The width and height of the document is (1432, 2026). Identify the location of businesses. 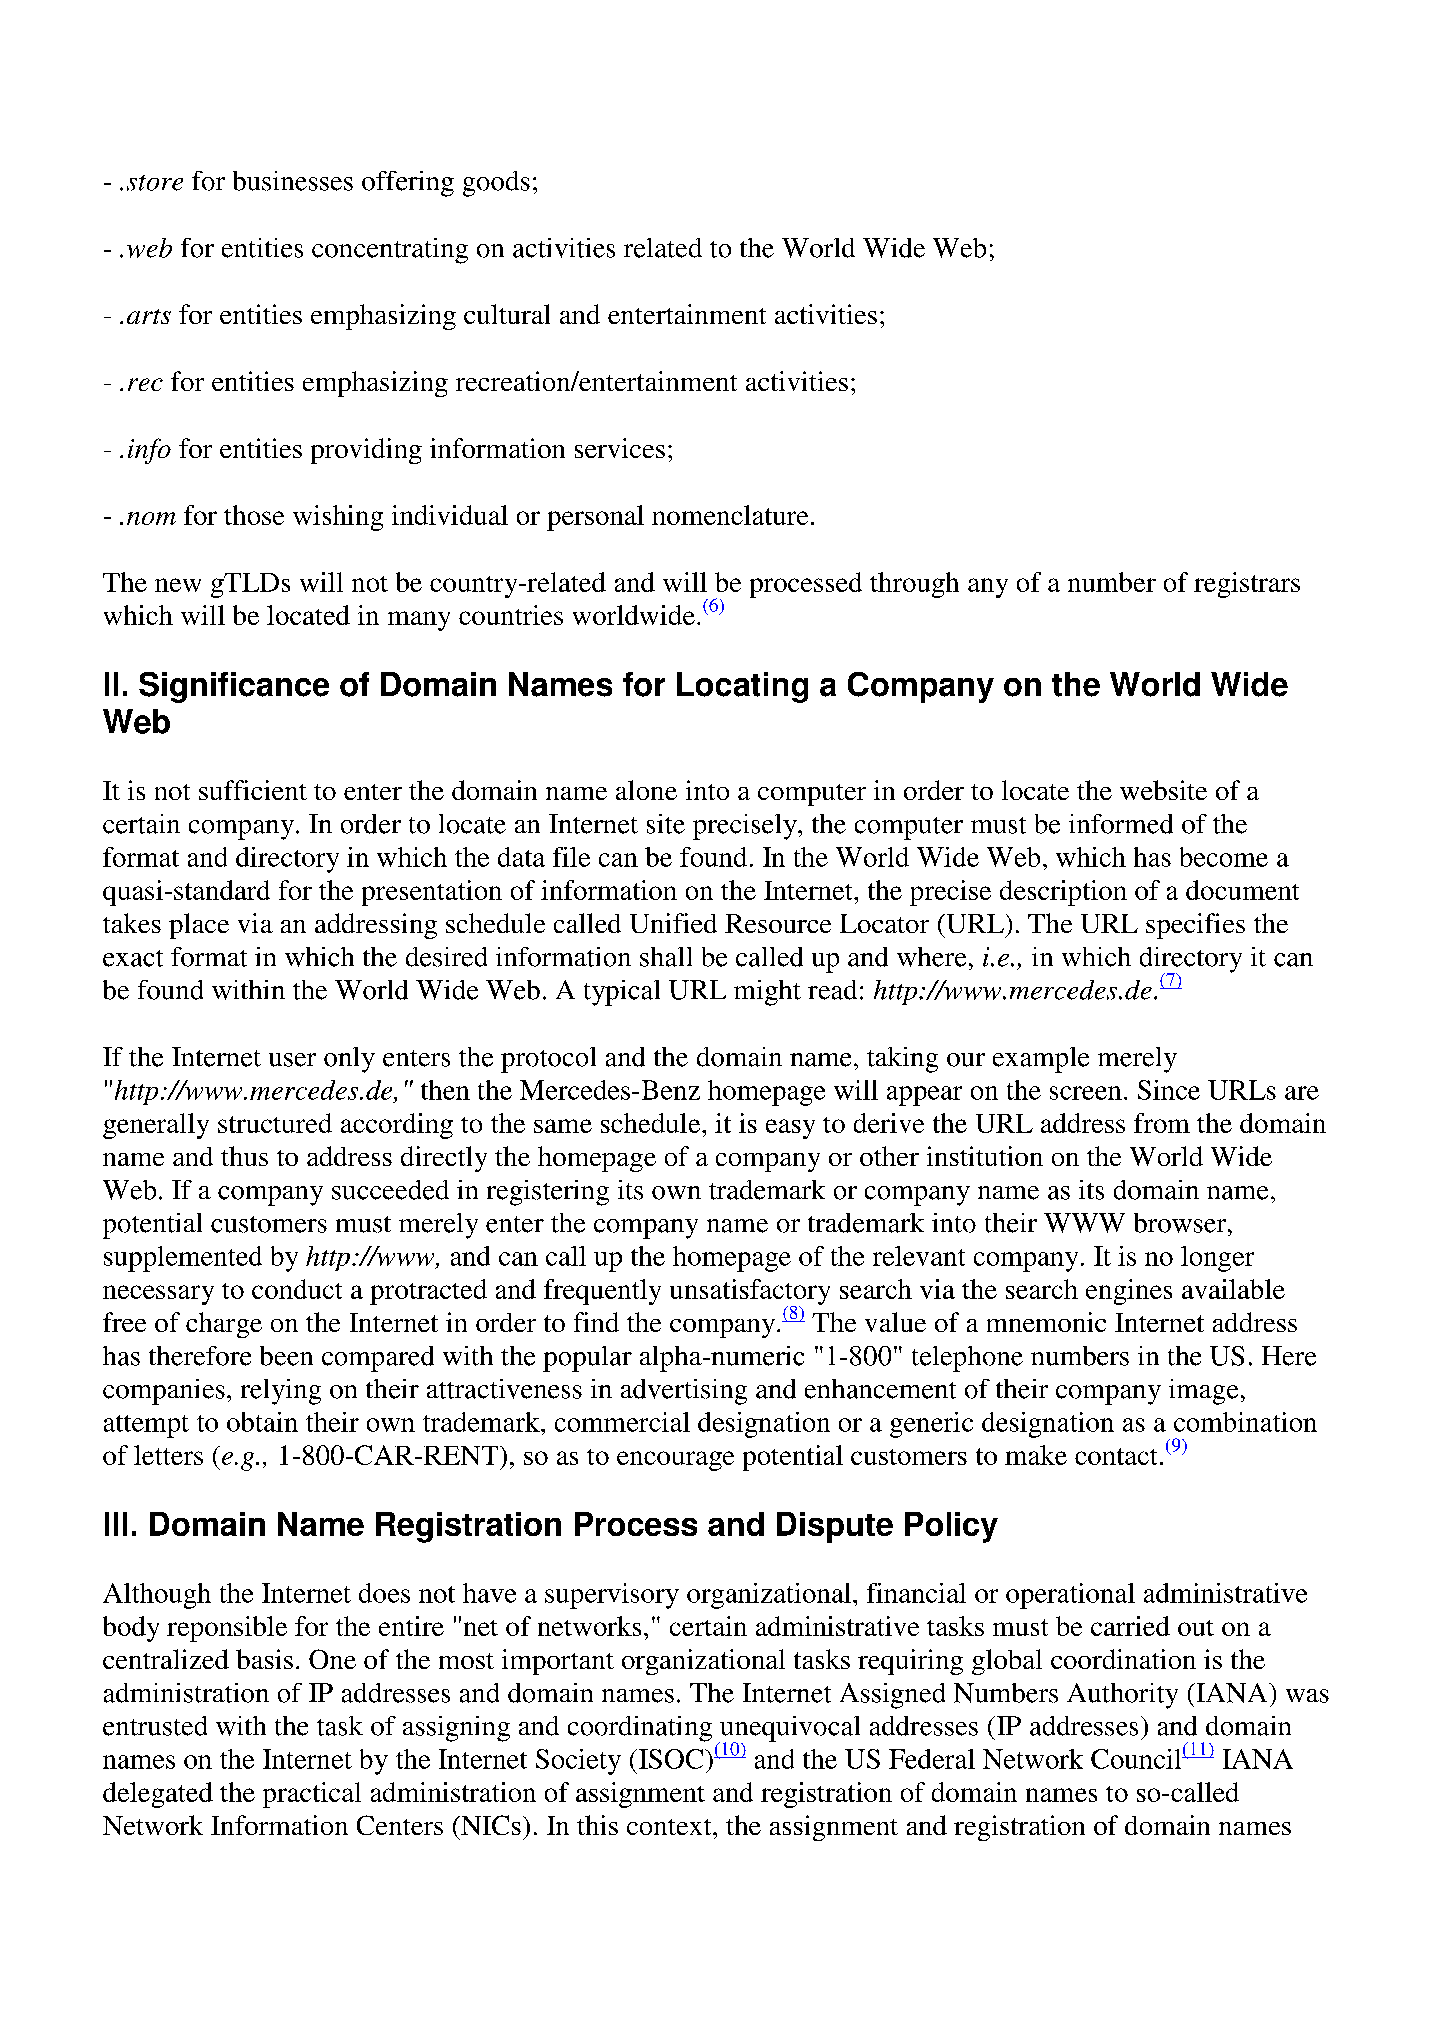
(293, 181).
